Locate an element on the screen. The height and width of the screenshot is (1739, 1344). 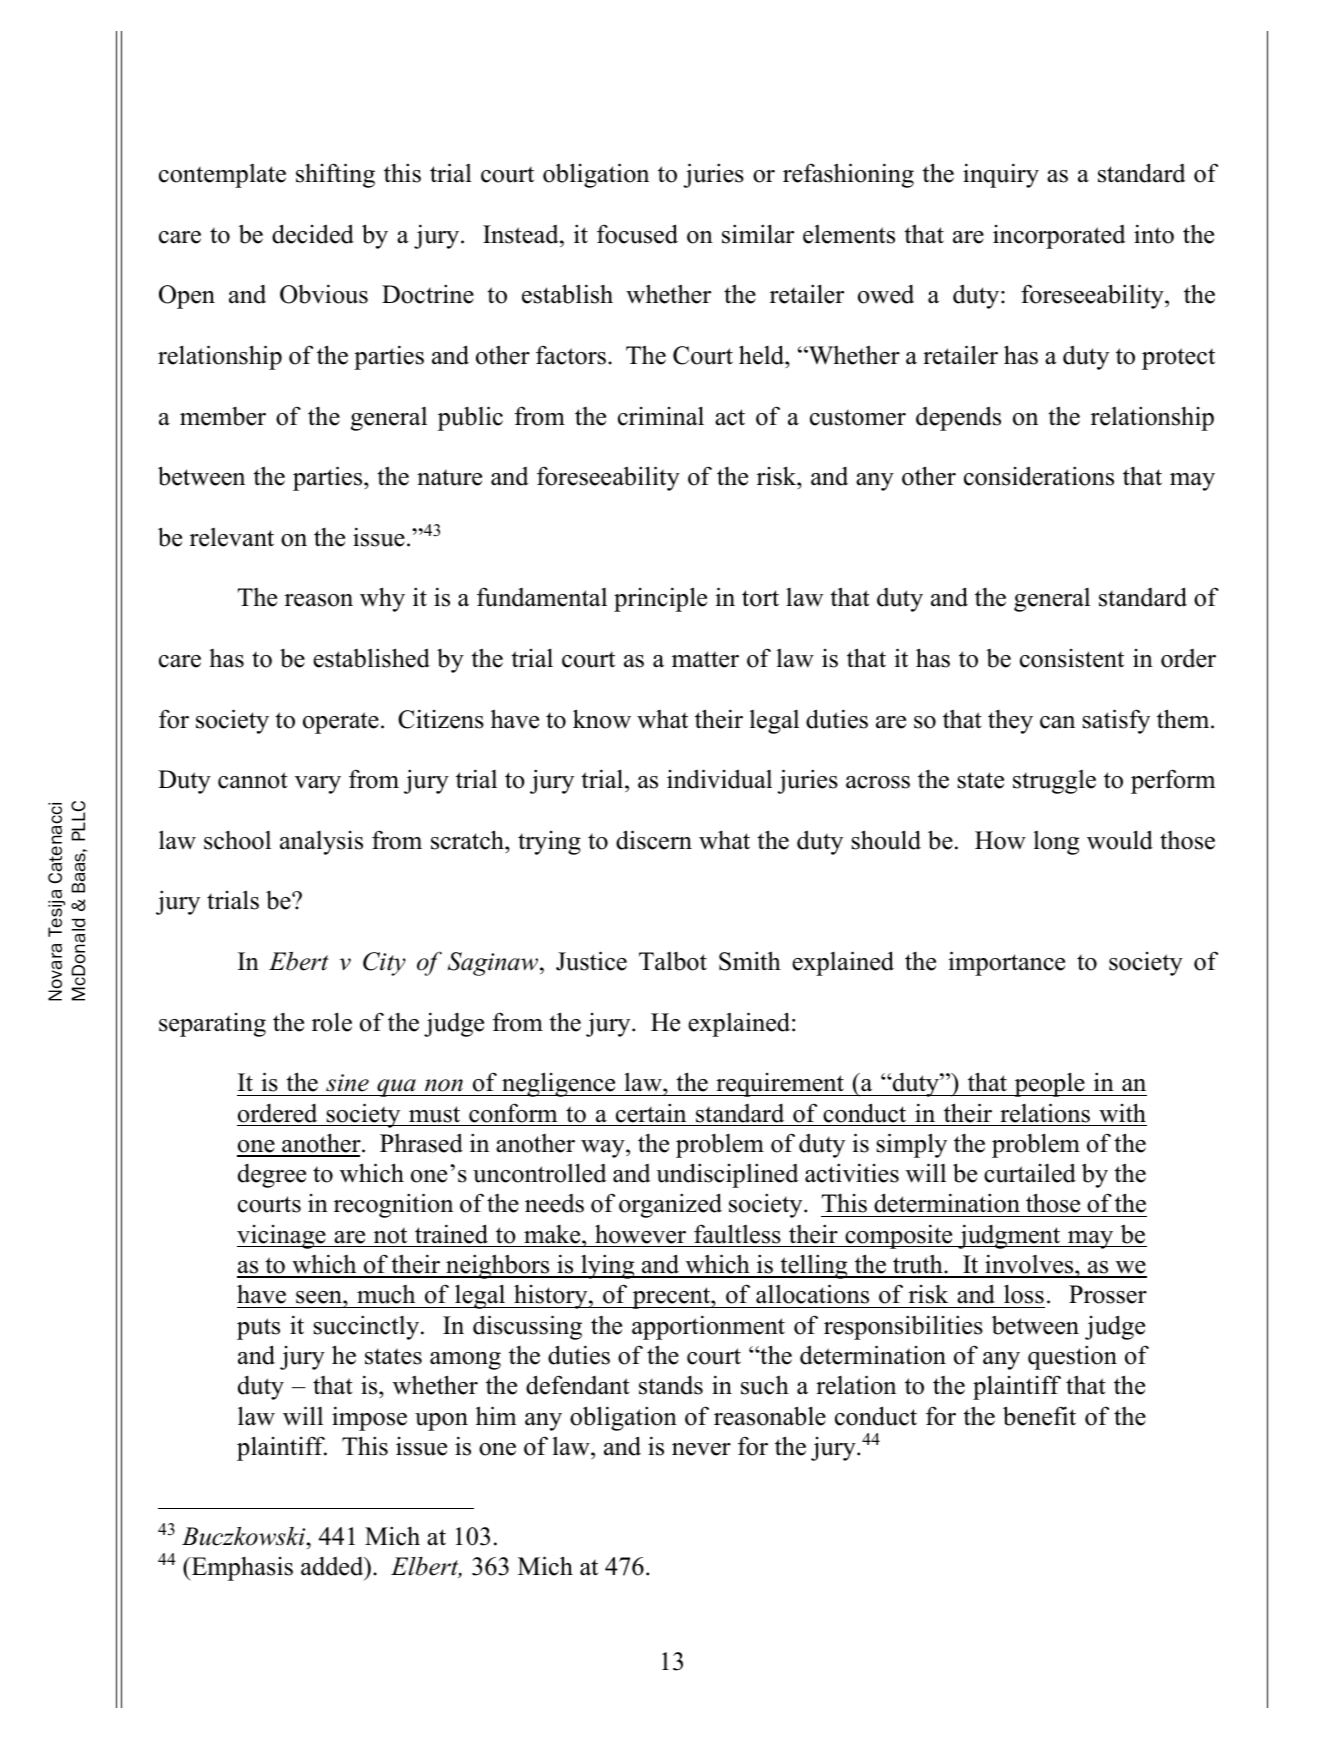
added is located at coordinates (333, 1566).
